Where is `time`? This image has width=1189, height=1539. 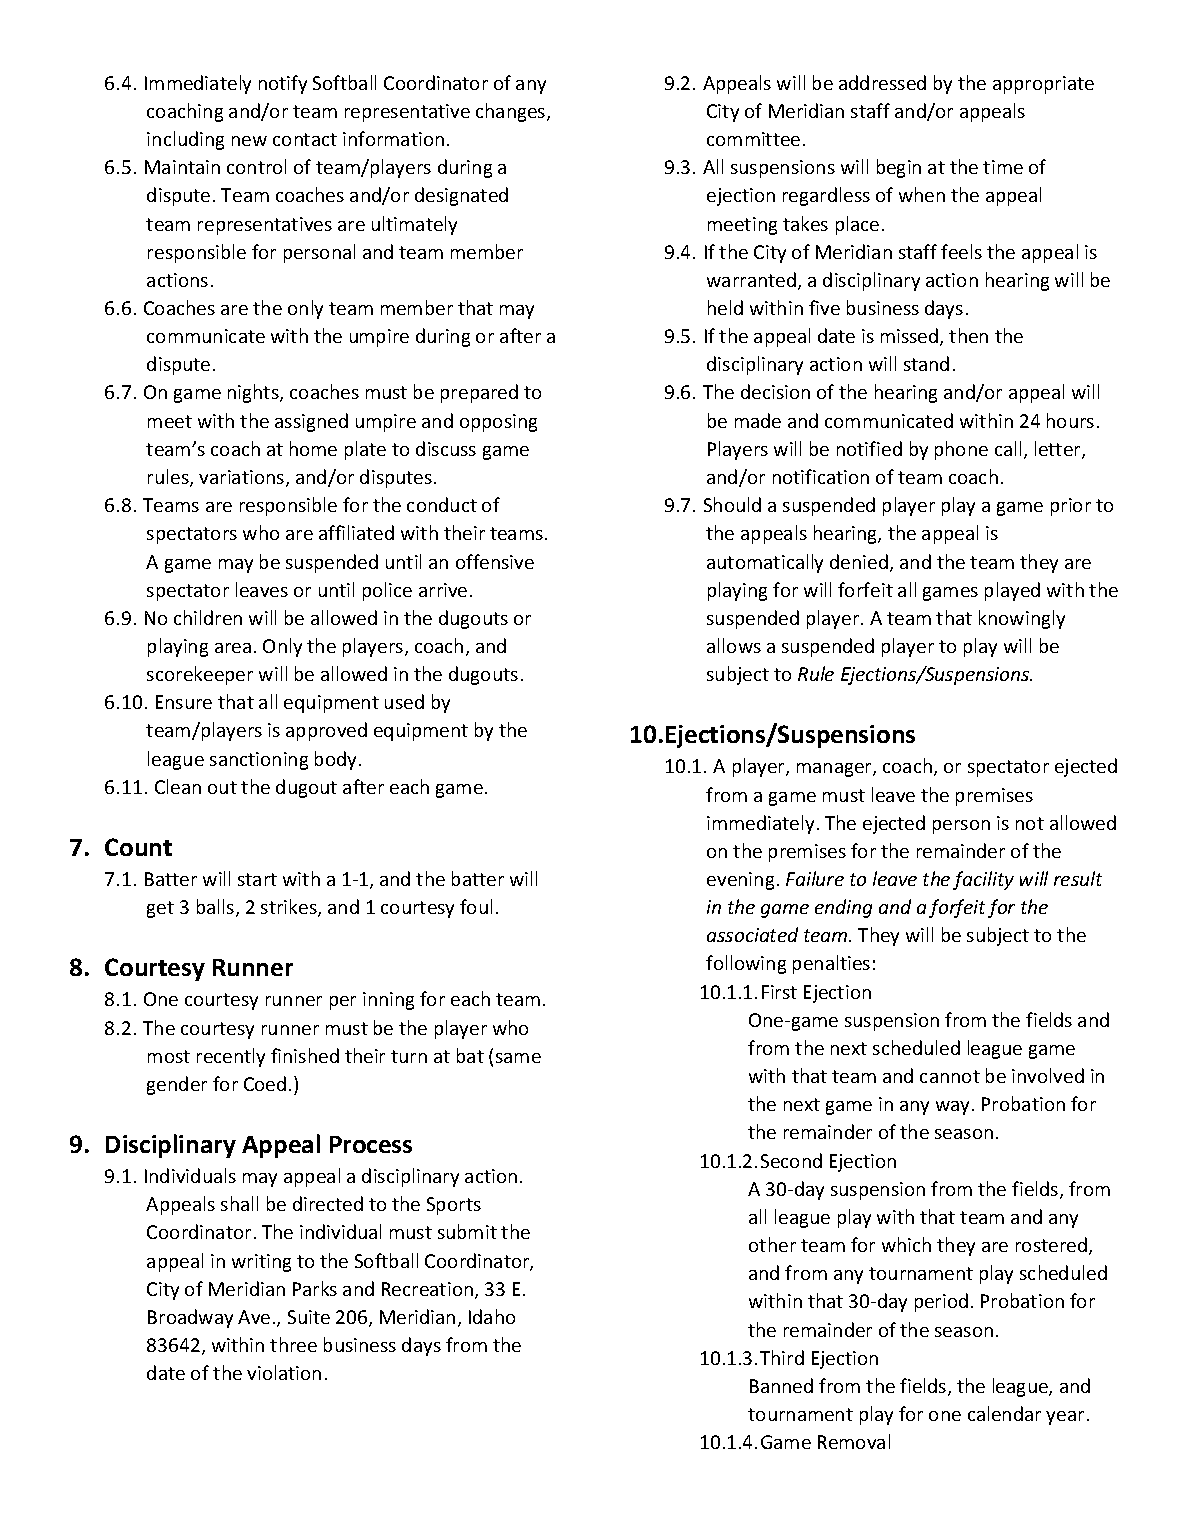 time is located at coordinates (1003, 167).
